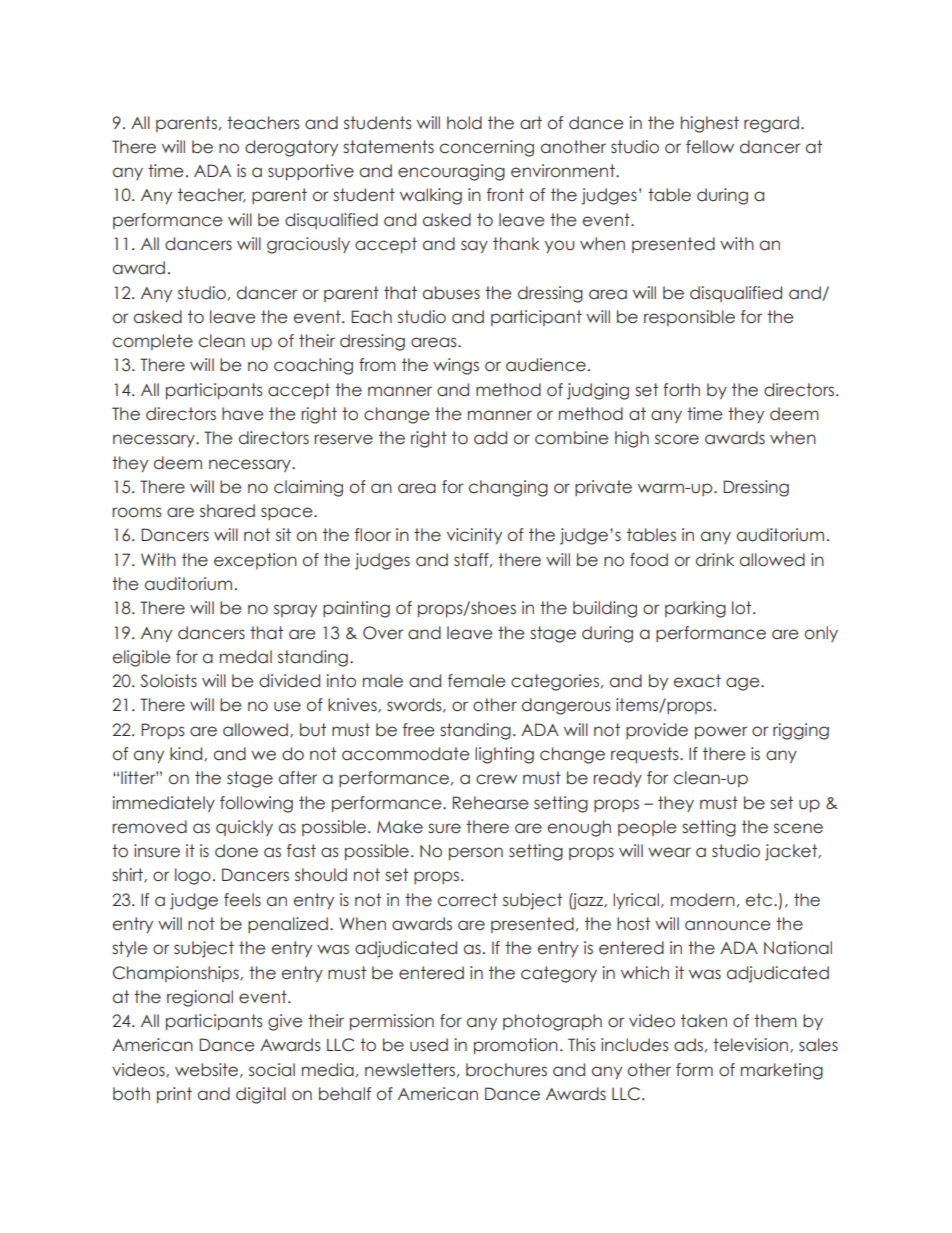 The height and width of the image is (1233, 952). I want to click on print, so click(174, 1095).
